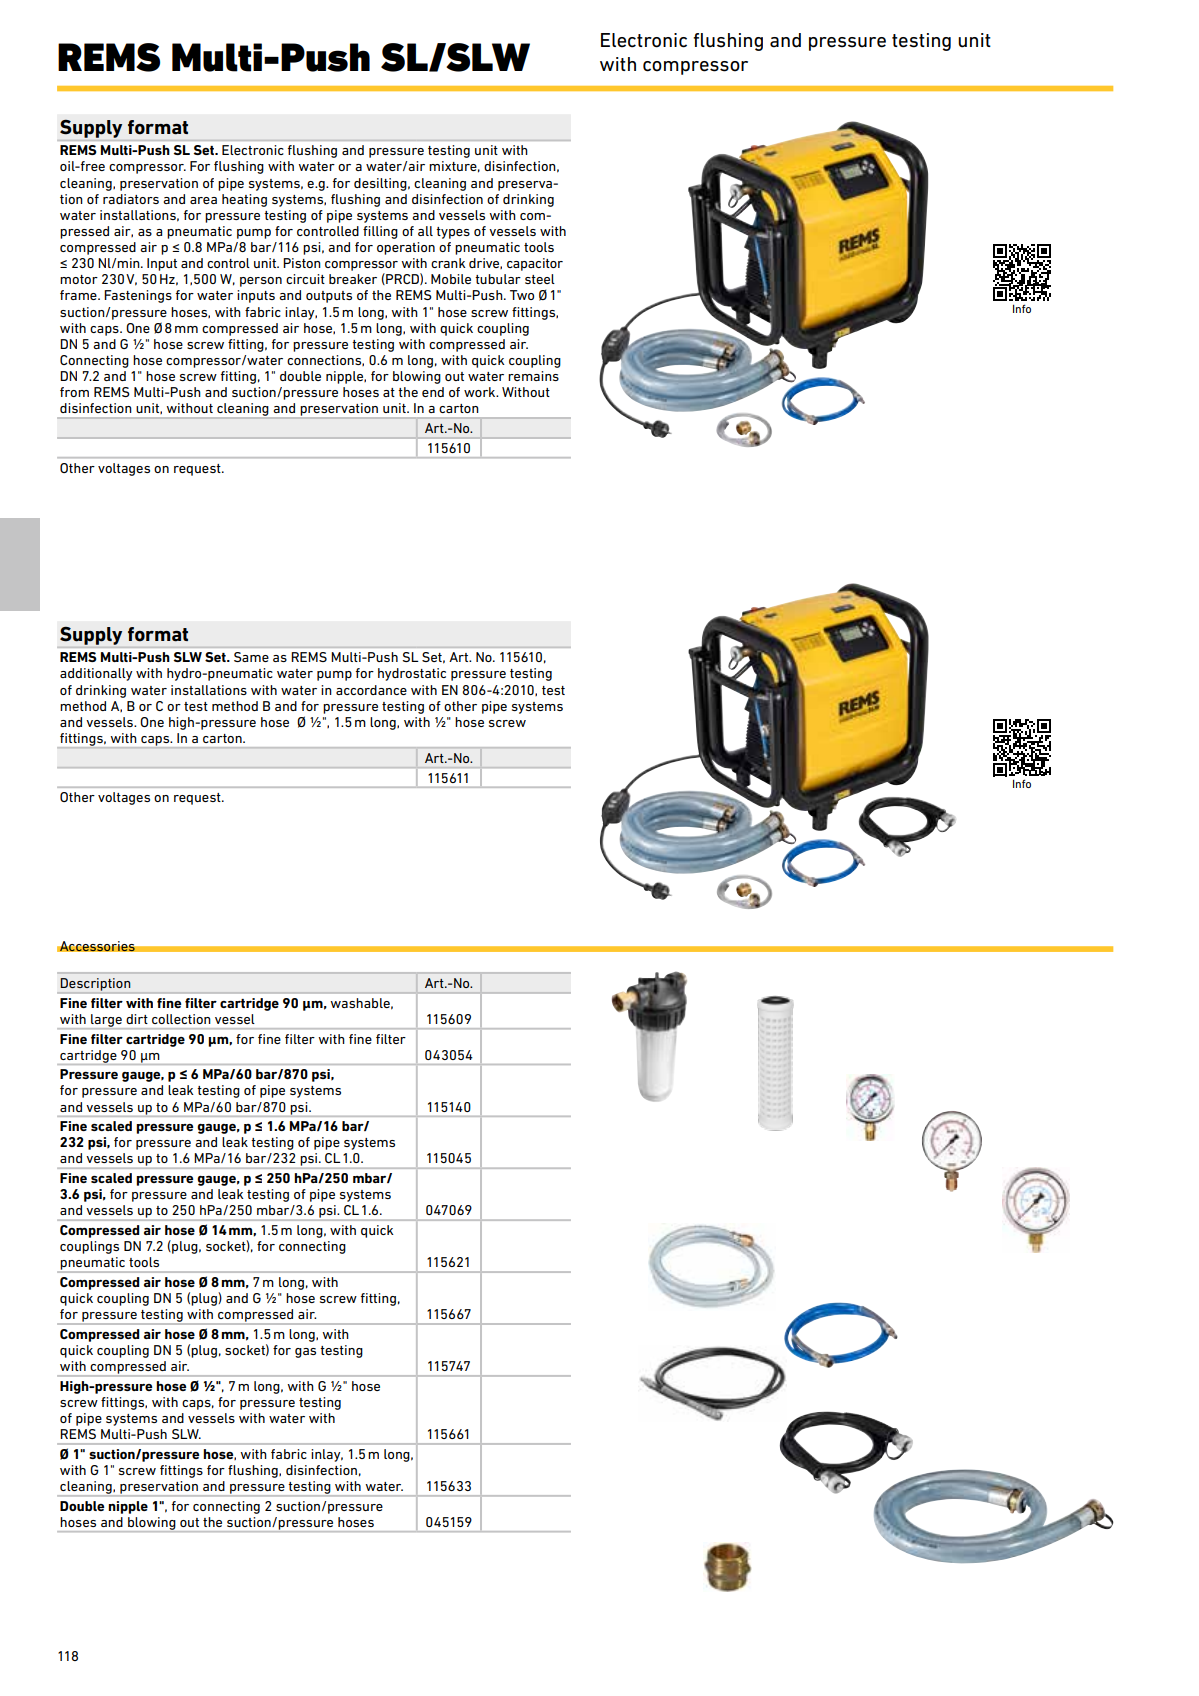 The height and width of the image is (1696, 1199). Describe the element at coordinates (305, 1353) in the image. I see `gas` at that location.
